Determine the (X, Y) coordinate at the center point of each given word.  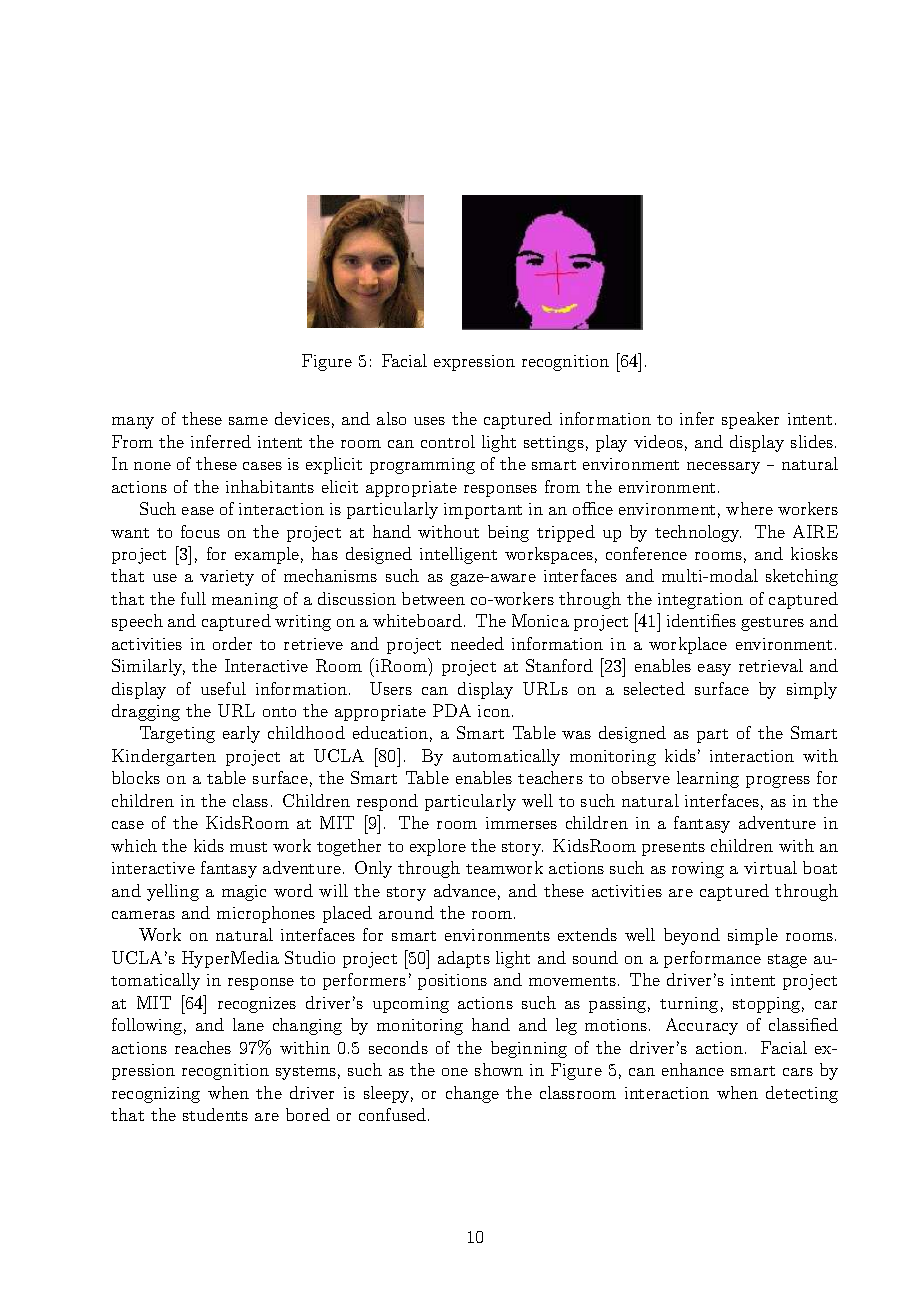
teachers (550, 777)
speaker (750, 420)
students (215, 1114)
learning (708, 779)
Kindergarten (164, 757)
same (248, 421)
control (448, 441)
